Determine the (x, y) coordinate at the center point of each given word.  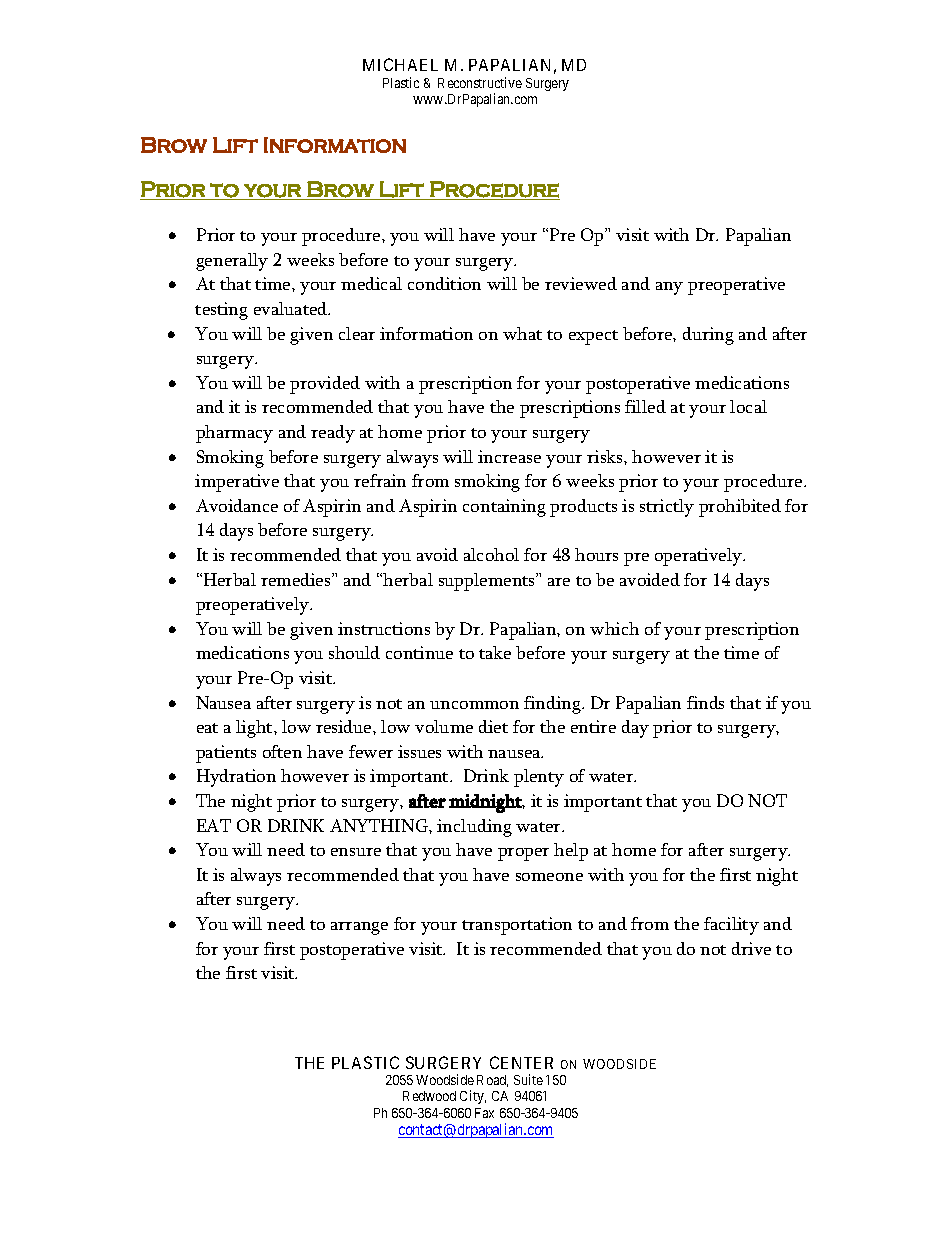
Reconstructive (480, 82)
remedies (297, 579)
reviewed (581, 283)
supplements (488, 582)
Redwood (429, 1096)
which (614, 628)
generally (232, 262)
